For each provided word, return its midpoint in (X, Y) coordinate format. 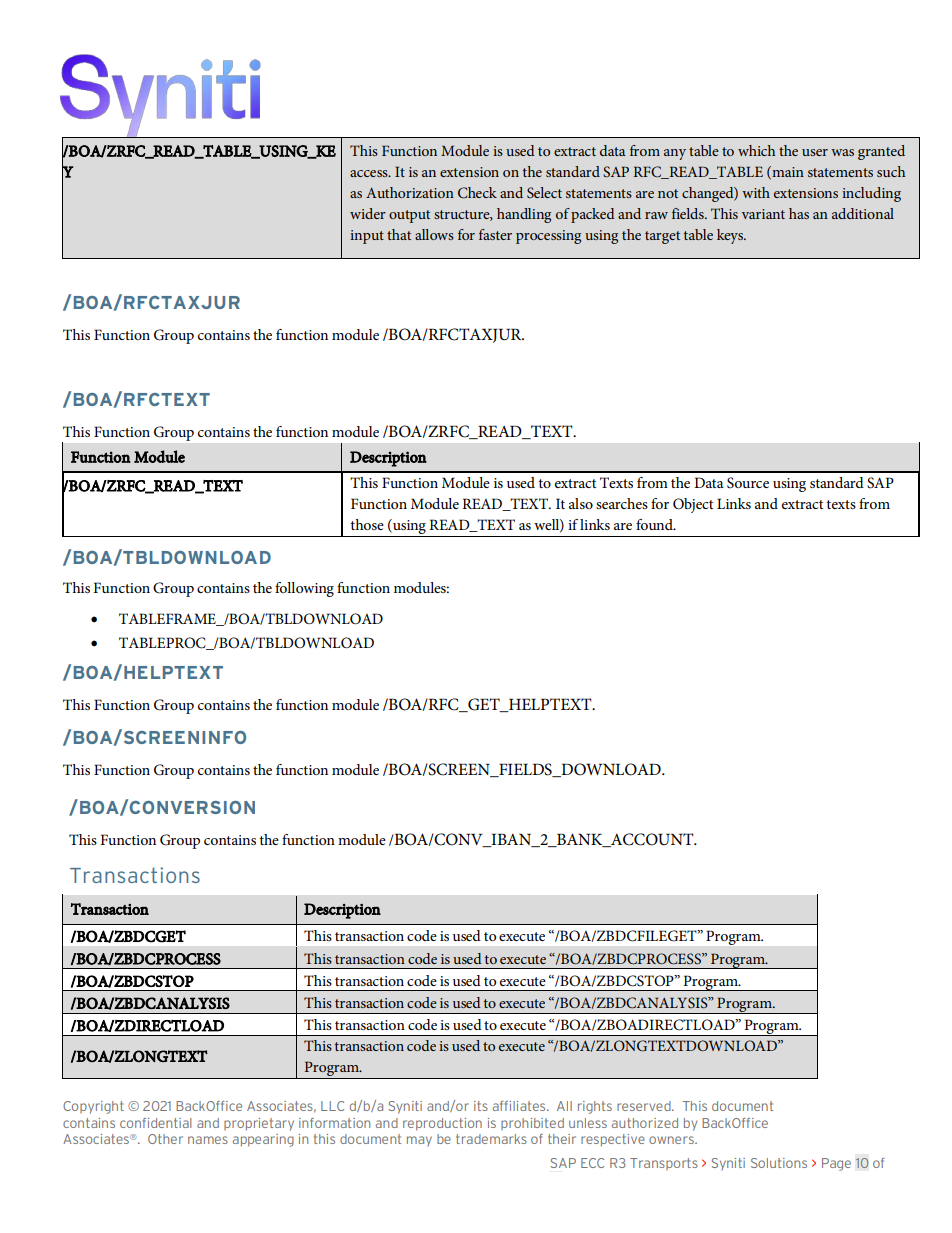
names (208, 1140)
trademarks (491, 1139)
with (756, 192)
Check (477, 193)
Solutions (779, 1163)
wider (368, 213)
